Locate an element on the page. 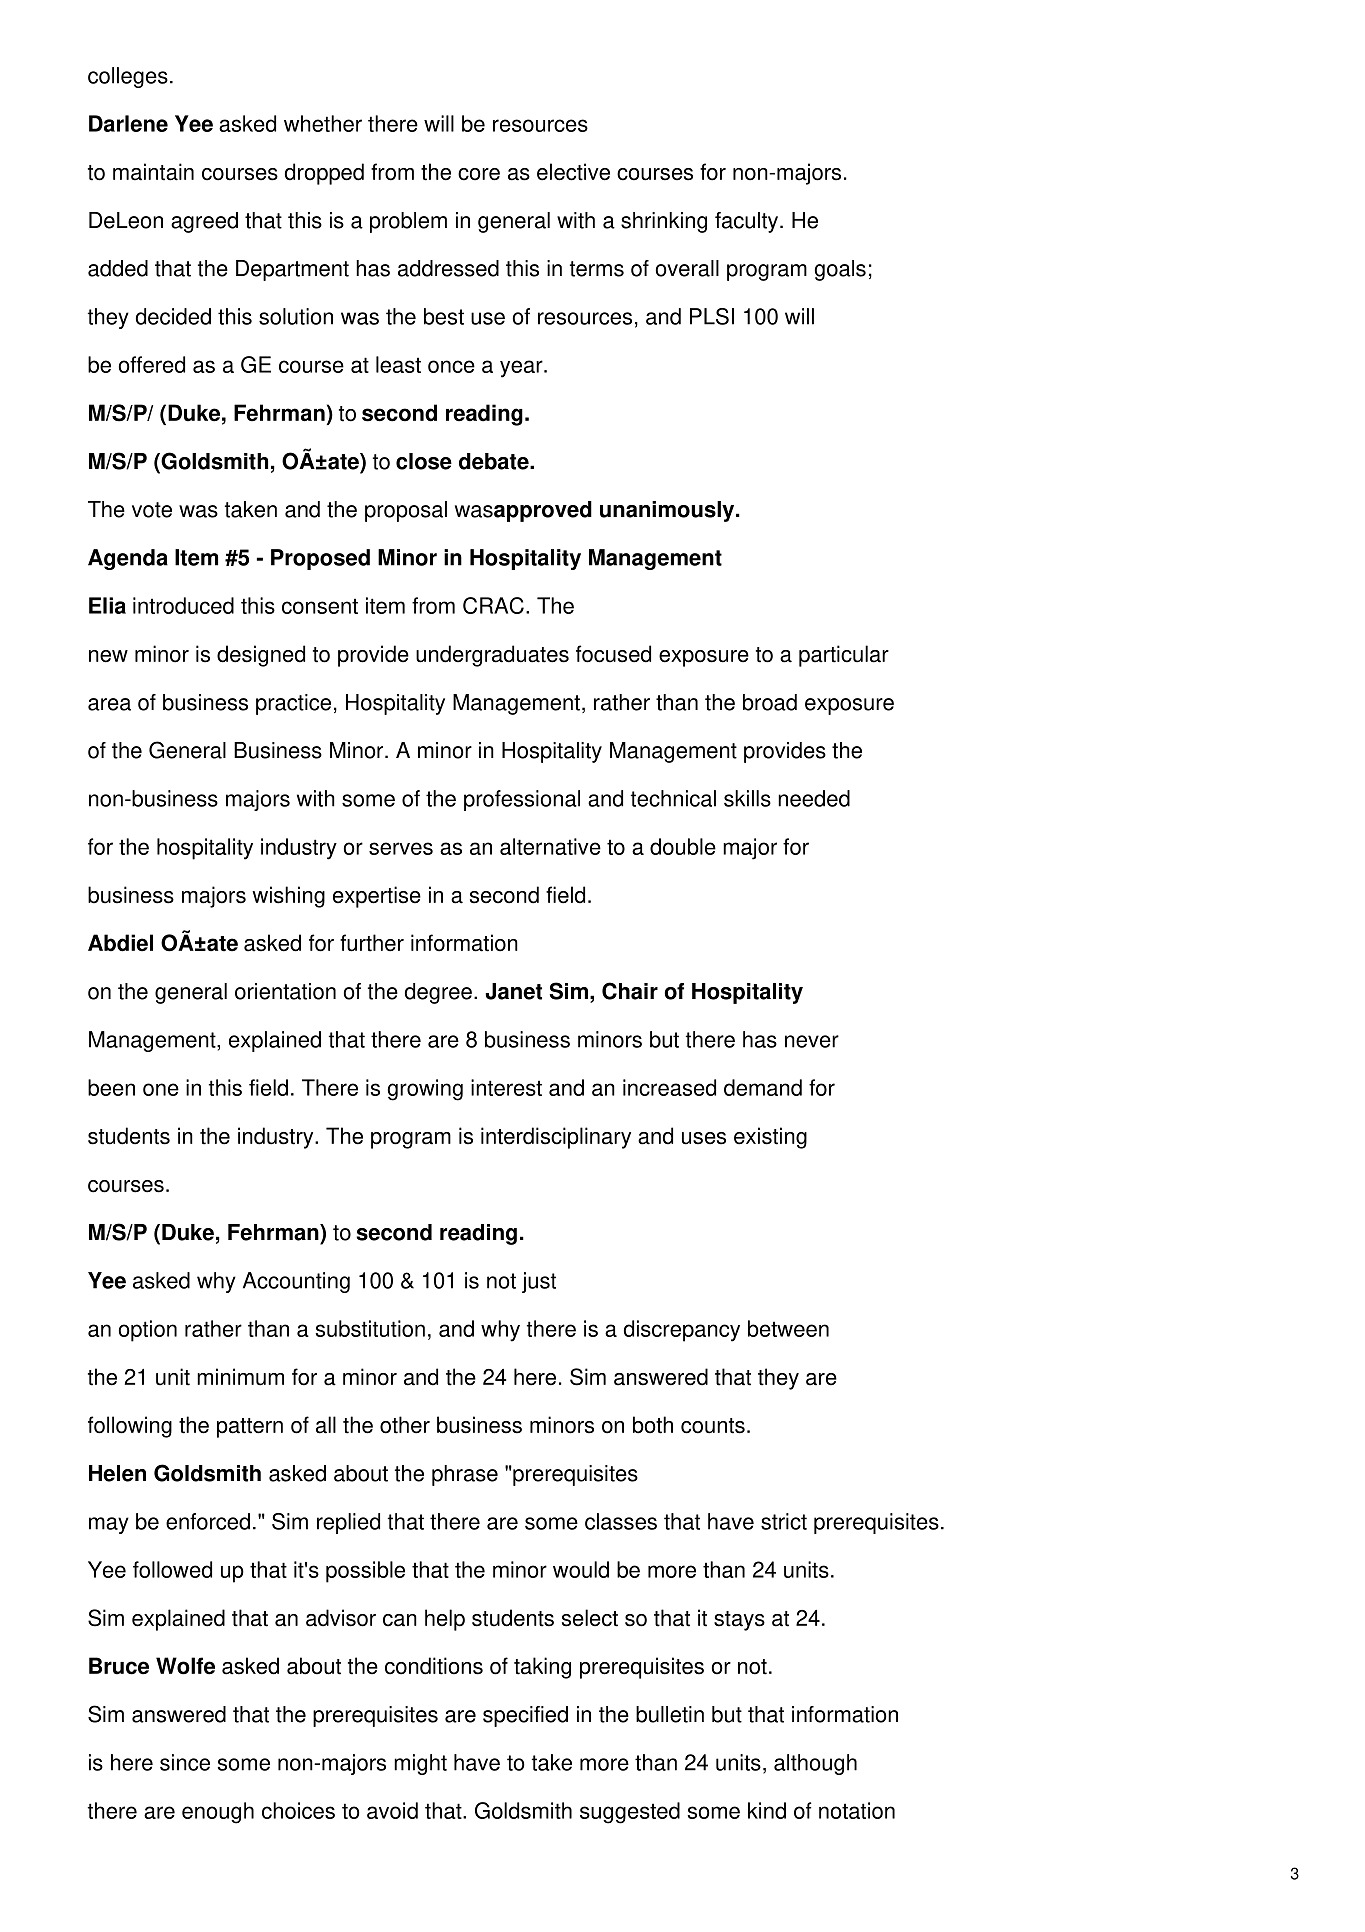  Janet is located at coordinates (513, 991).
